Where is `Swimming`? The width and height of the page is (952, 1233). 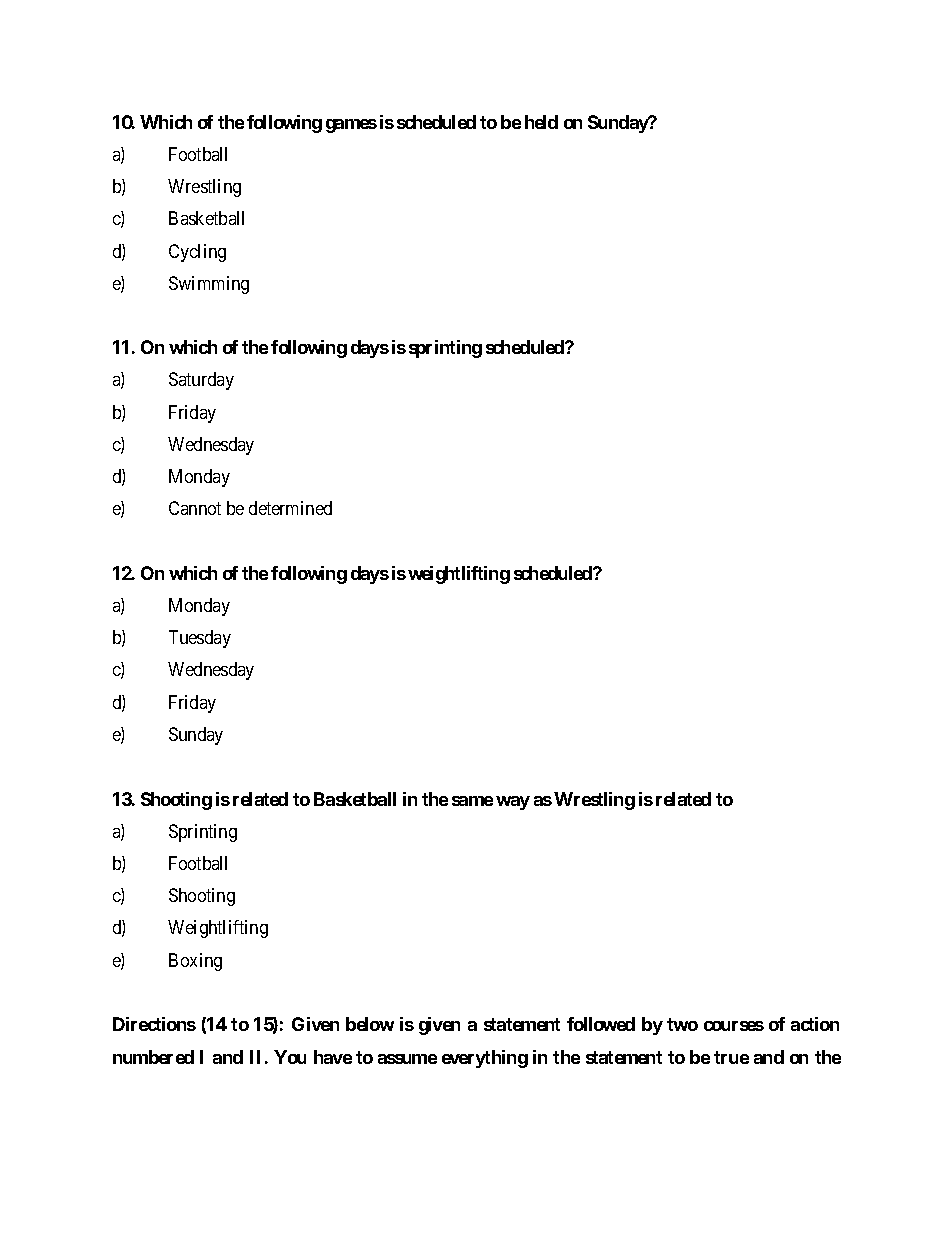 Swimming is located at coordinates (209, 285).
